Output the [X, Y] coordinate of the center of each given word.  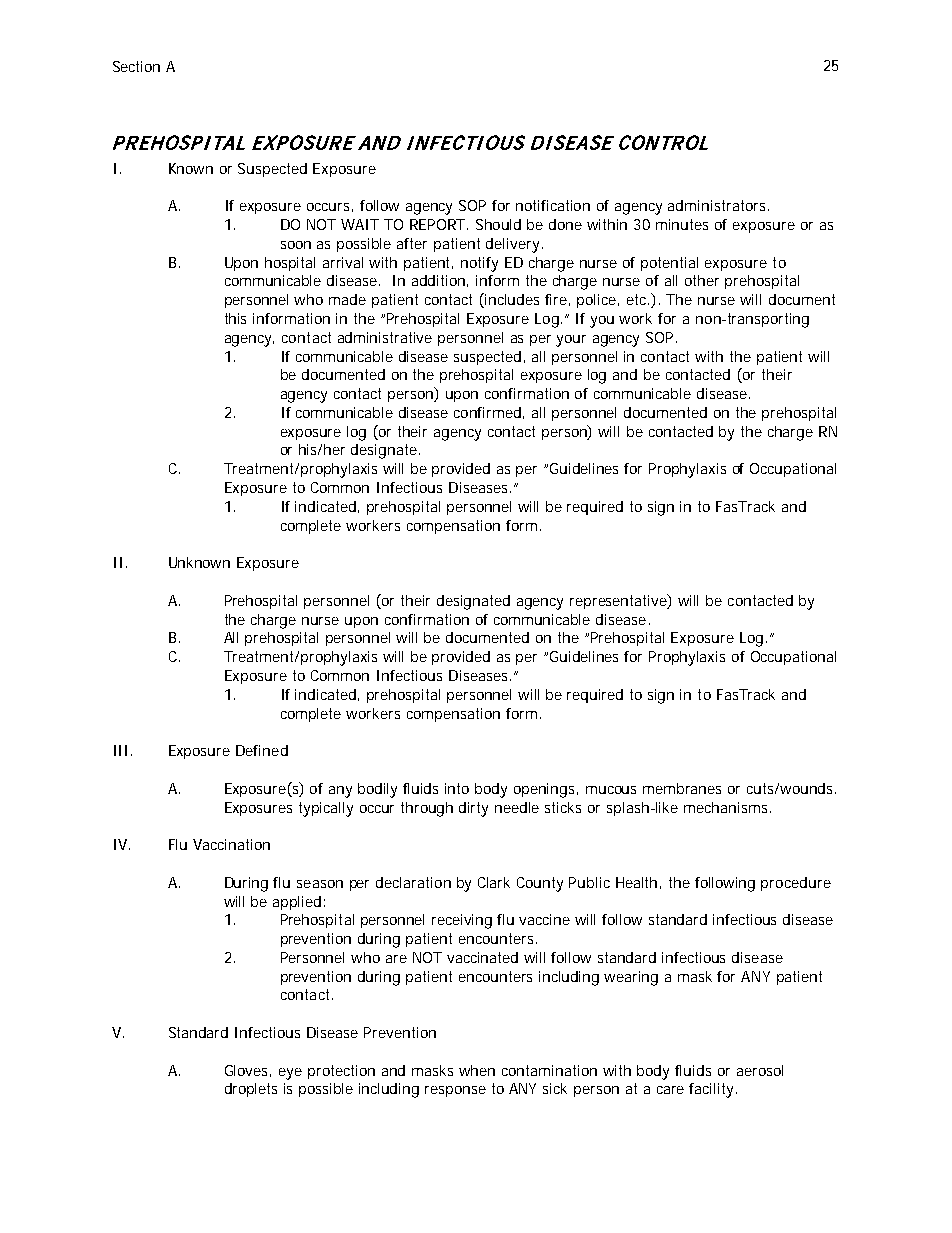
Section [136, 66]
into [457, 788]
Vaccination [231, 844]
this [235, 318]
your [571, 341]
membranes [682, 788]
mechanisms [725, 807]
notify [479, 264]
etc [638, 299]
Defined [262, 750]
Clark [494, 882]
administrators [718, 205]
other [702, 280]
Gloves [248, 1071]
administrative [385, 337]
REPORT [439, 224]
